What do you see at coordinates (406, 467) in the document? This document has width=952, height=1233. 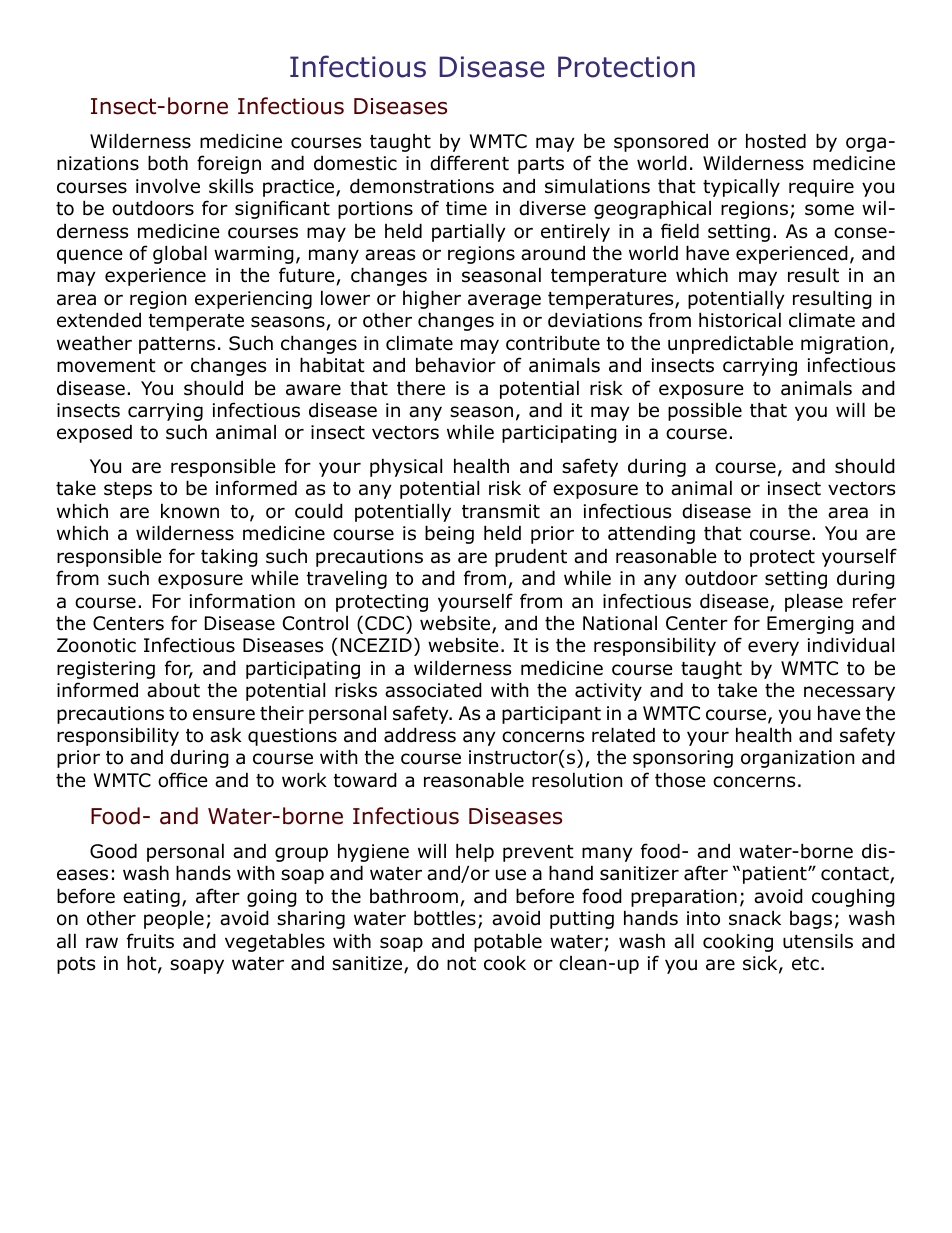 I see `physical` at bounding box center [406, 467].
